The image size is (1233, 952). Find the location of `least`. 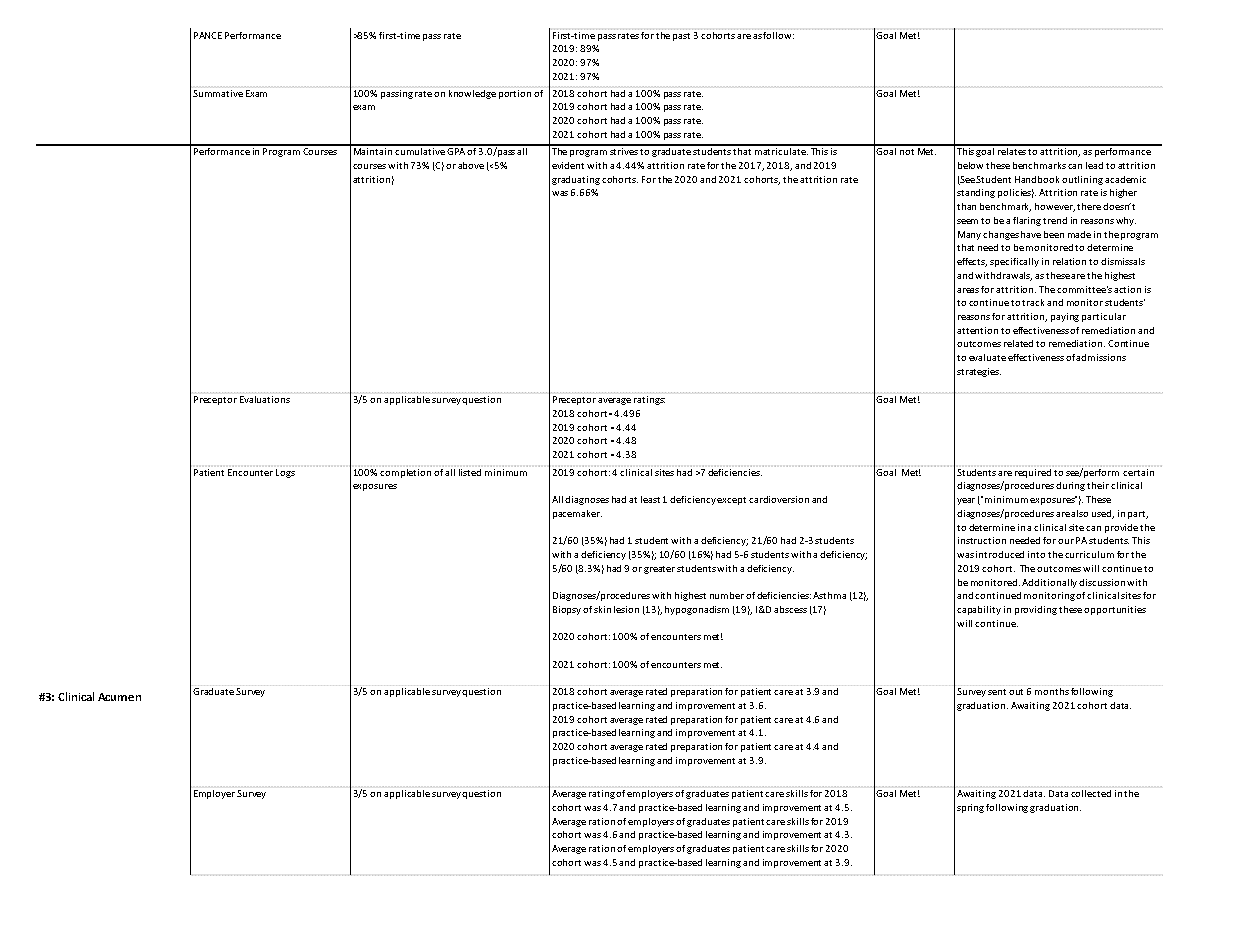

least is located at coordinates (650, 499).
